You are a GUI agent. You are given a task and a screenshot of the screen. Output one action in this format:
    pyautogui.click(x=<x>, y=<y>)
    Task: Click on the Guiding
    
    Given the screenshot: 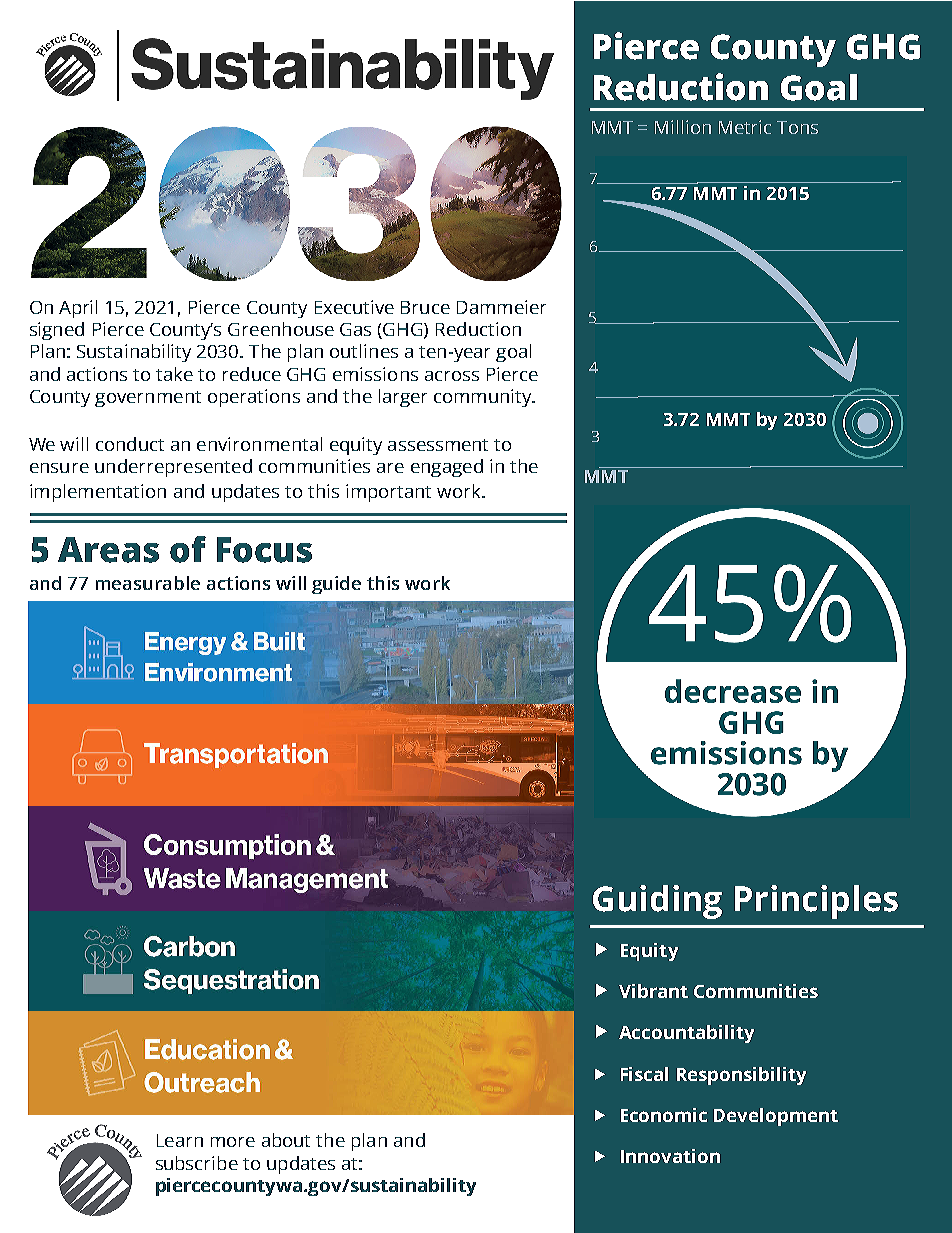 What is the action you would take?
    pyautogui.click(x=657, y=902)
